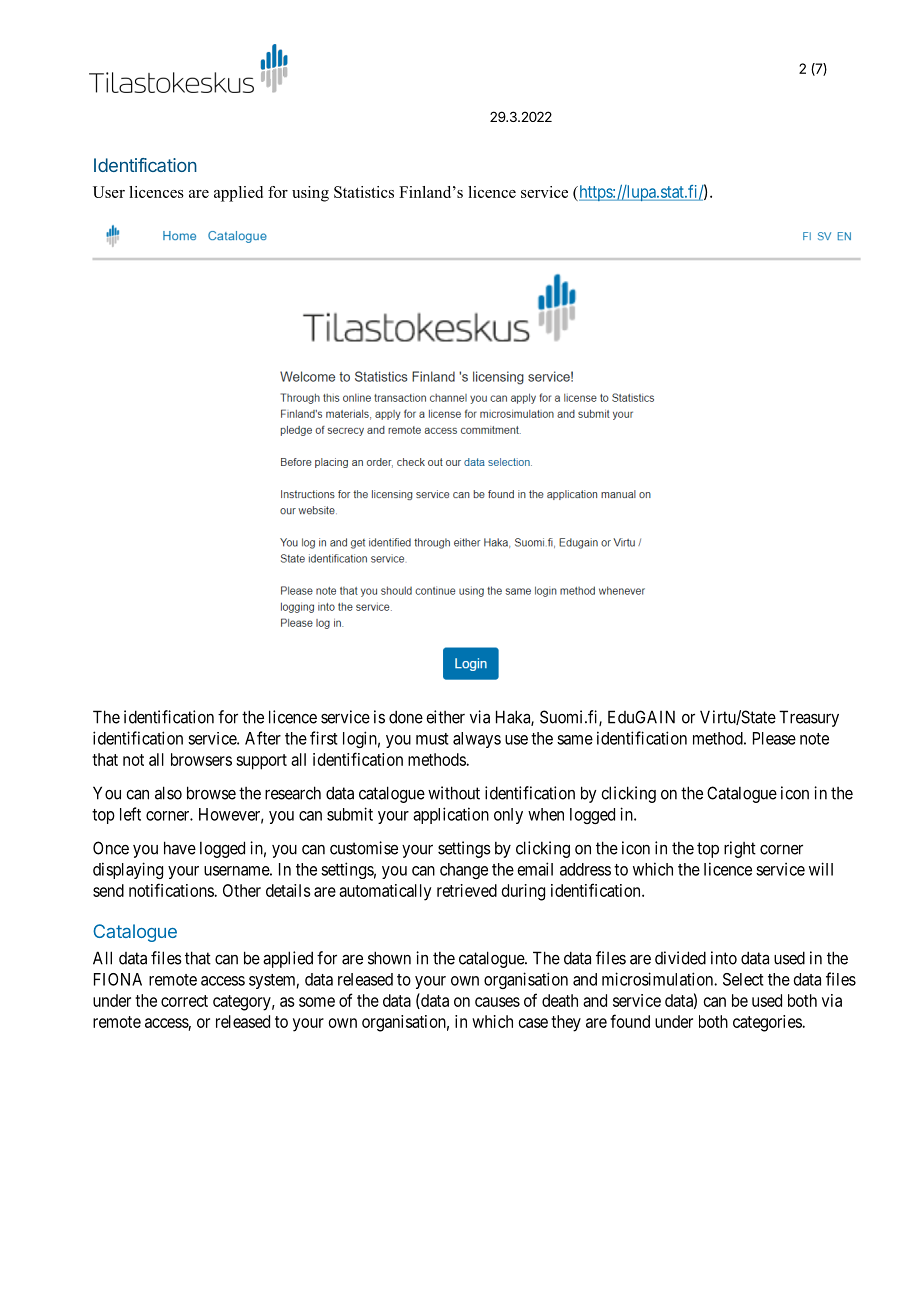 Image resolution: width=924 pixels, height=1308 pixels. Describe the element at coordinates (743, 979) in the page. I see `Select` at that location.
